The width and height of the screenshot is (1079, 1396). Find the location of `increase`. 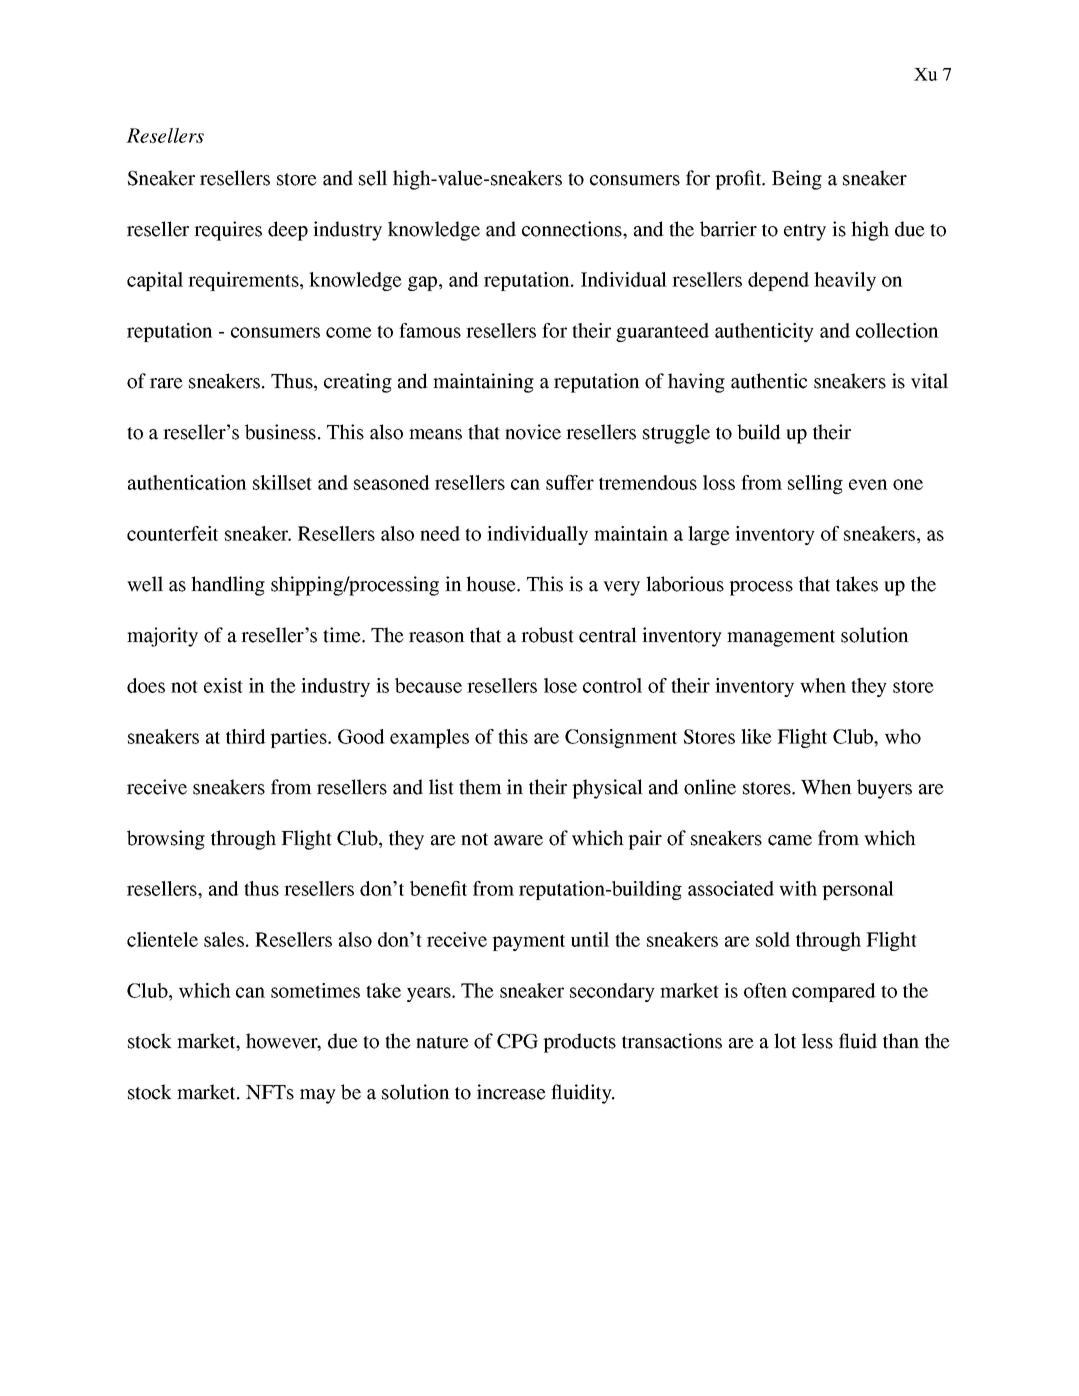

increase is located at coordinates (511, 1092).
